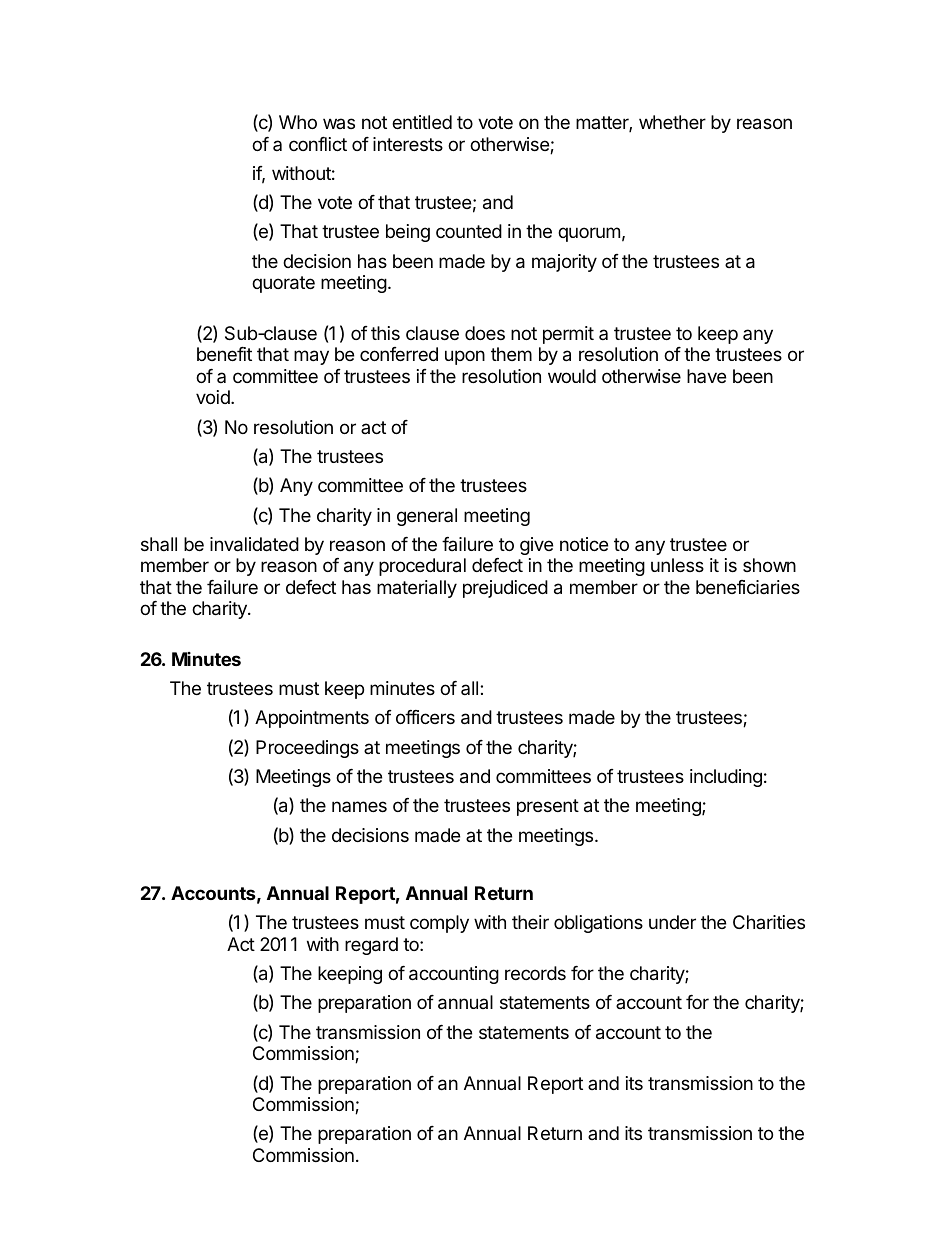  Describe the element at coordinates (422, 567) in the screenshot. I see `procedural` at that location.
